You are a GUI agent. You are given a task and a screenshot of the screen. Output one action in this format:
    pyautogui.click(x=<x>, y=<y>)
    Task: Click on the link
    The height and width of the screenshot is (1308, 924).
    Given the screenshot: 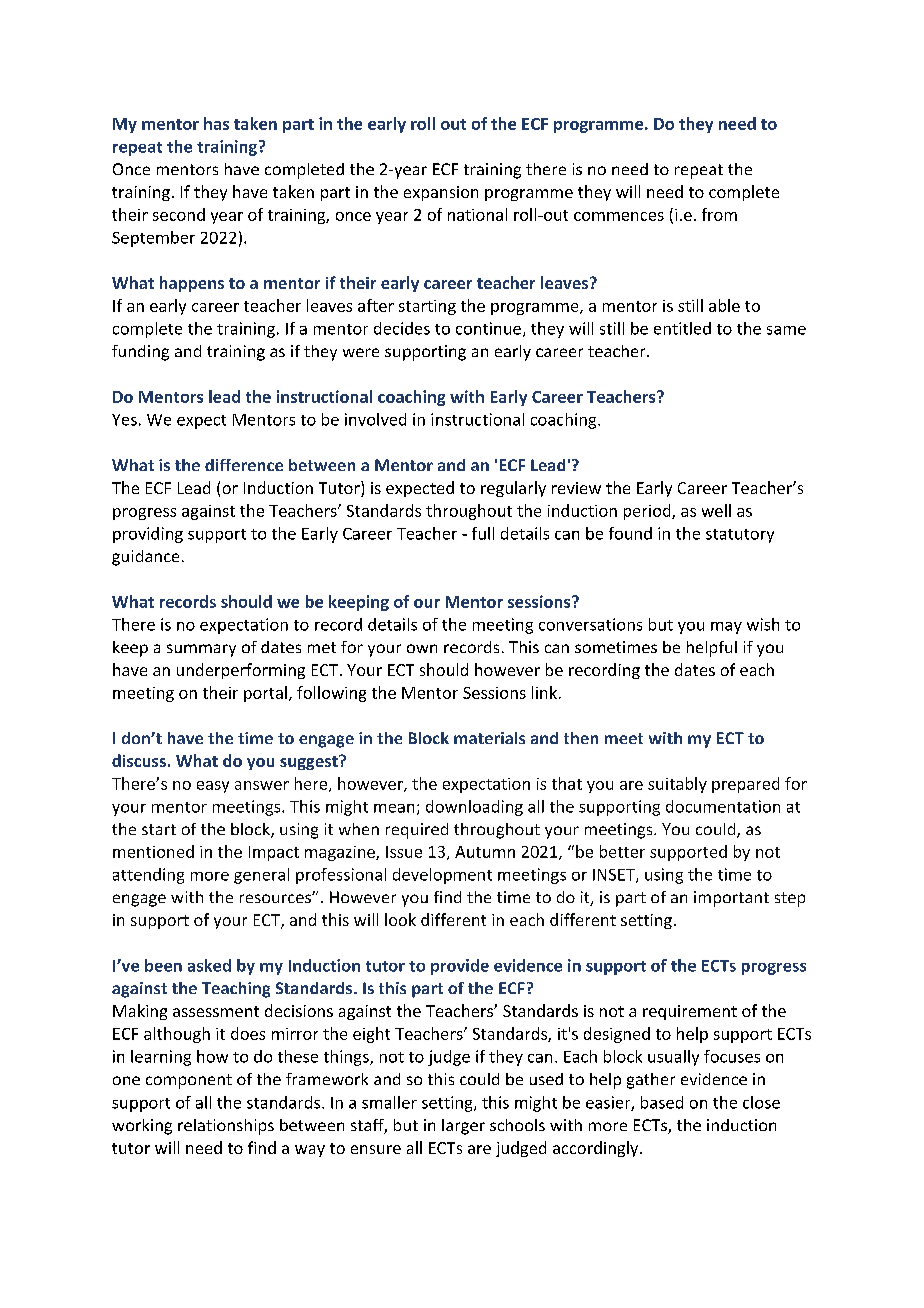 What is the action you would take?
    pyautogui.click(x=544, y=692)
